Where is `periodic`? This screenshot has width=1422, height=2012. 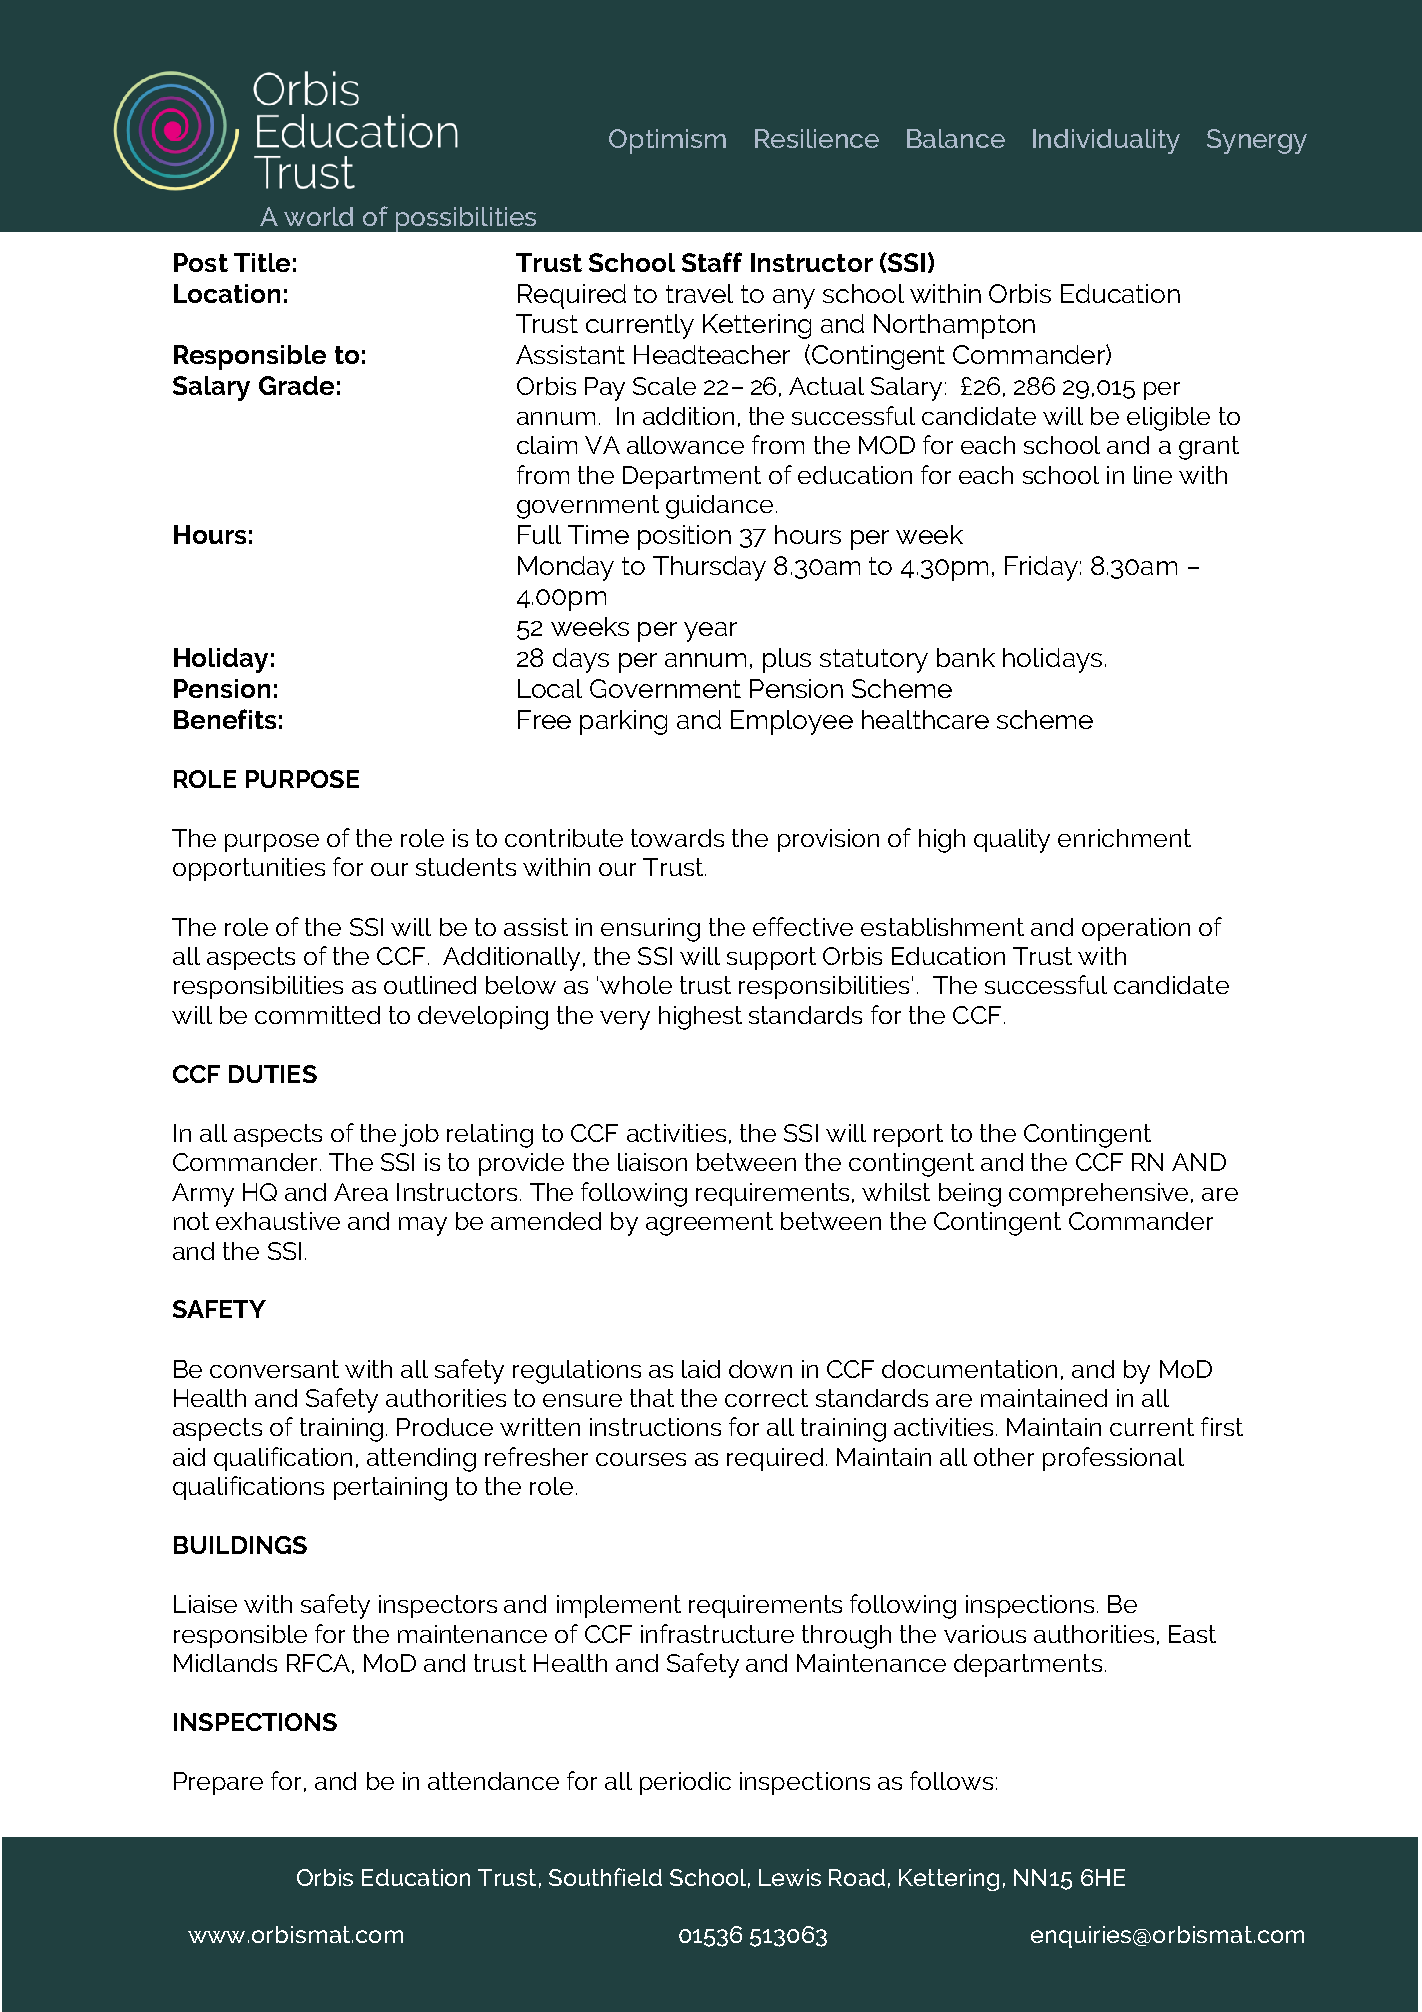
periodic is located at coordinates (685, 1783).
